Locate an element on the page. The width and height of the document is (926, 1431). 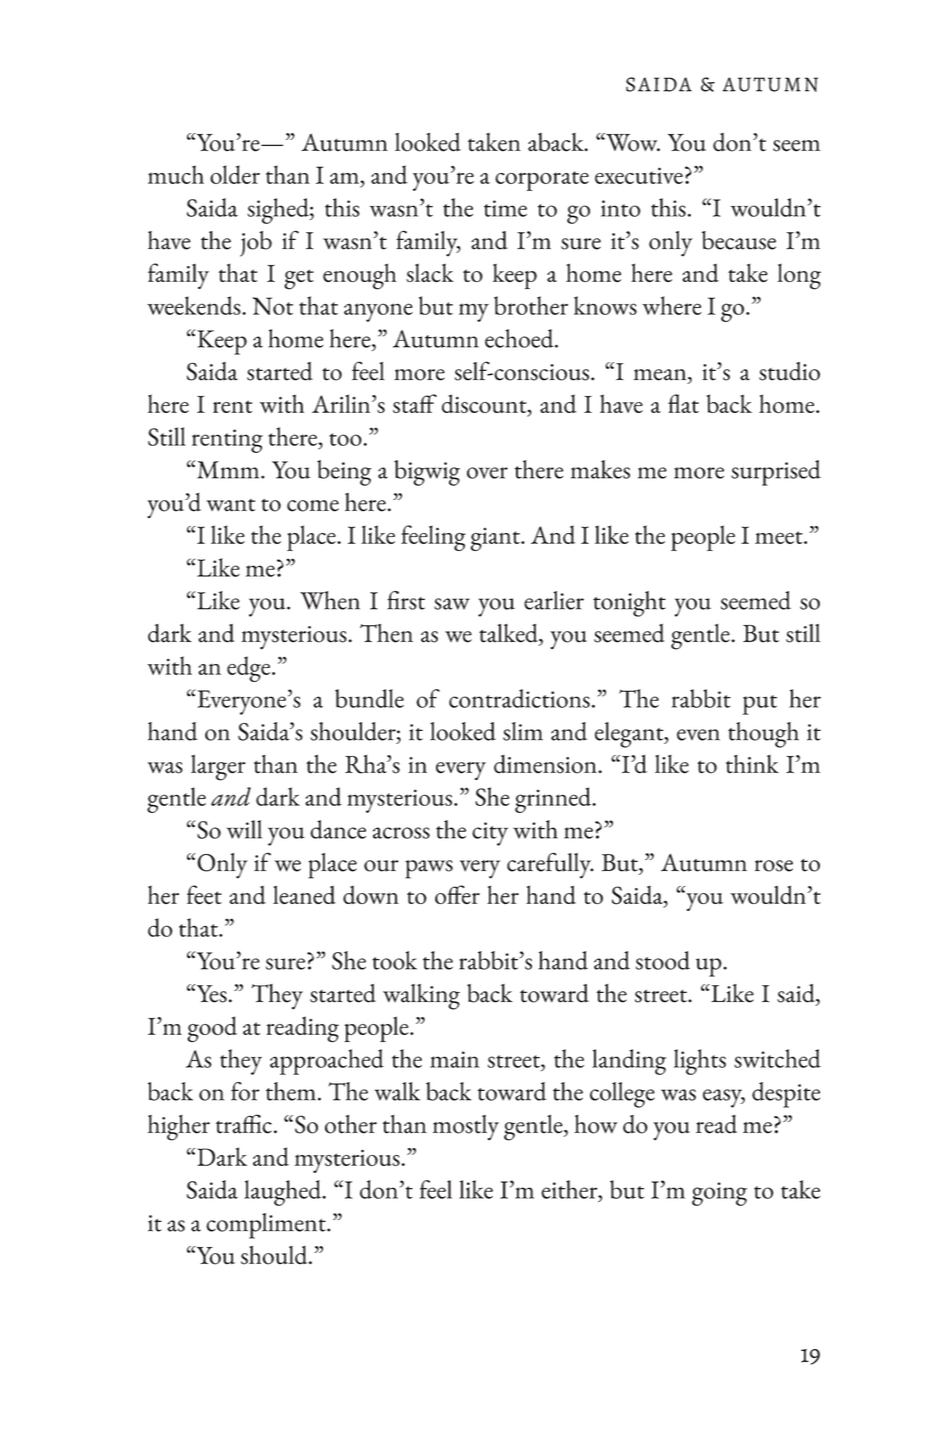
rose is located at coordinates (774, 866).
